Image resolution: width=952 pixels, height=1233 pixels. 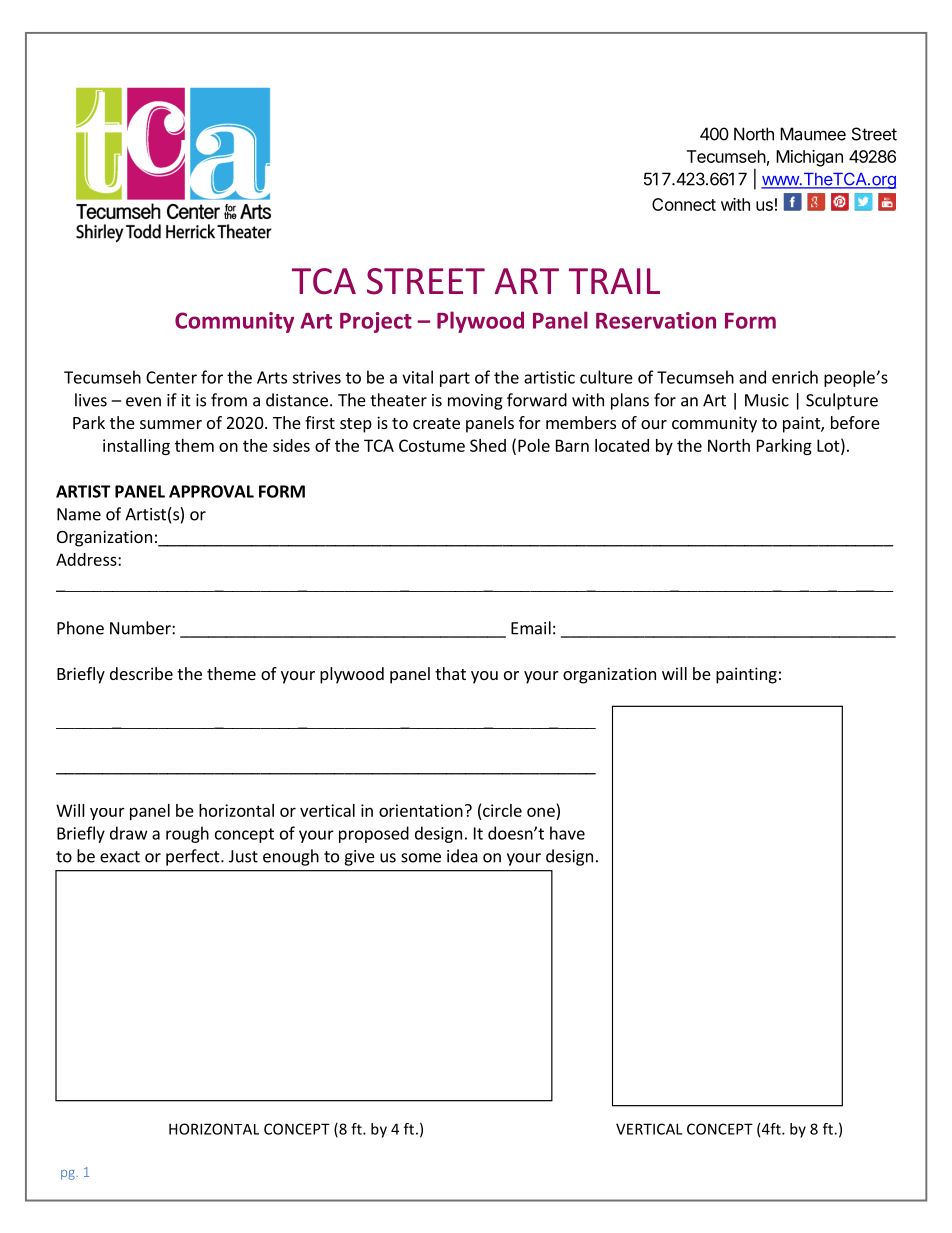 What do you see at coordinates (376, 322) in the page?
I see `Project` at bounding box center [376, 322].
